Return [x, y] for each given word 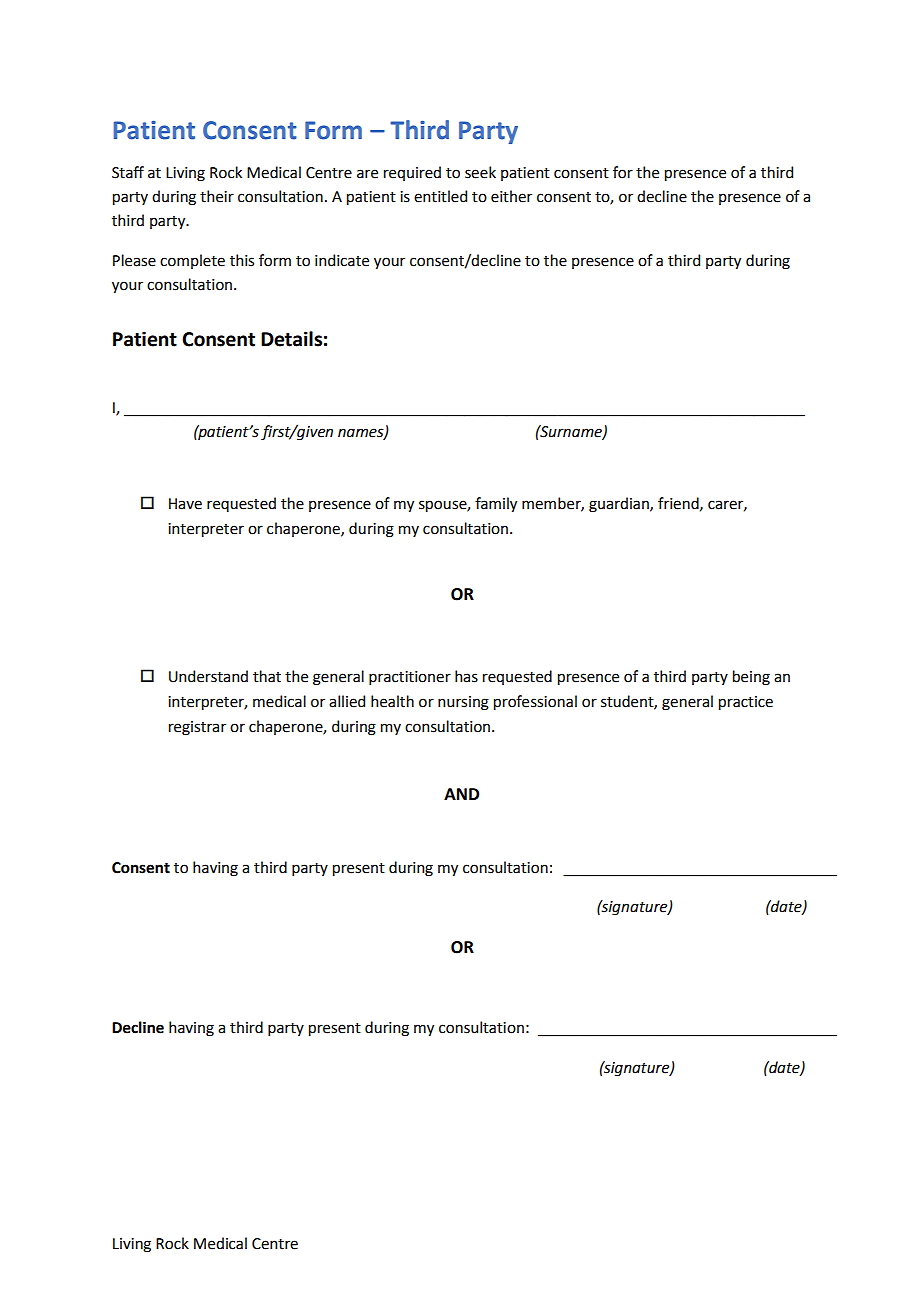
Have [185, 504]
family [496, 504]
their [217, 196]
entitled [440, 196]
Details [291, 339]
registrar [197, 728]
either [511, 196]
